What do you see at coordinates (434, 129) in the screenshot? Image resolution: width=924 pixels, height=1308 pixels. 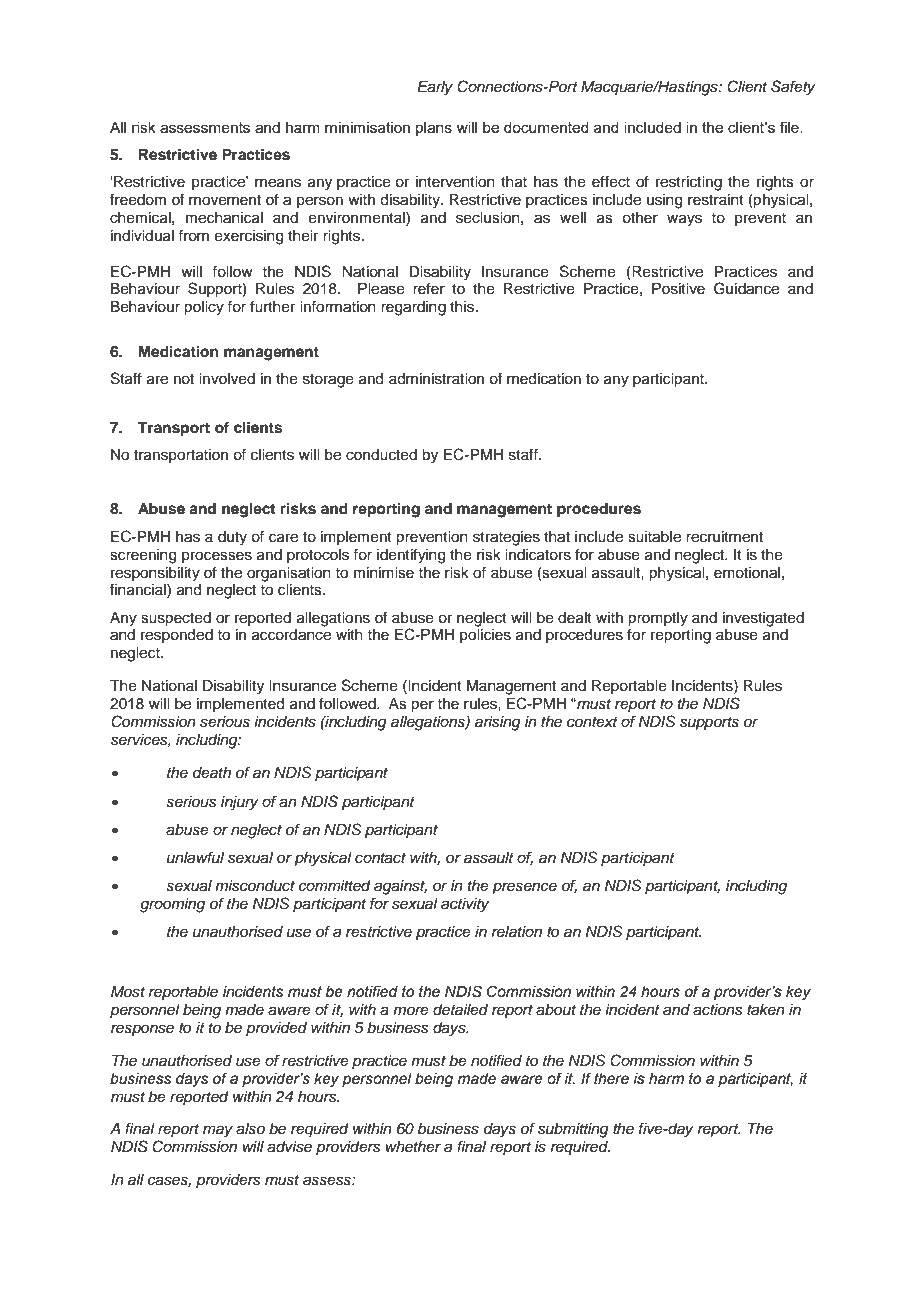 I see `plans` at bounding box center [434, 129].
